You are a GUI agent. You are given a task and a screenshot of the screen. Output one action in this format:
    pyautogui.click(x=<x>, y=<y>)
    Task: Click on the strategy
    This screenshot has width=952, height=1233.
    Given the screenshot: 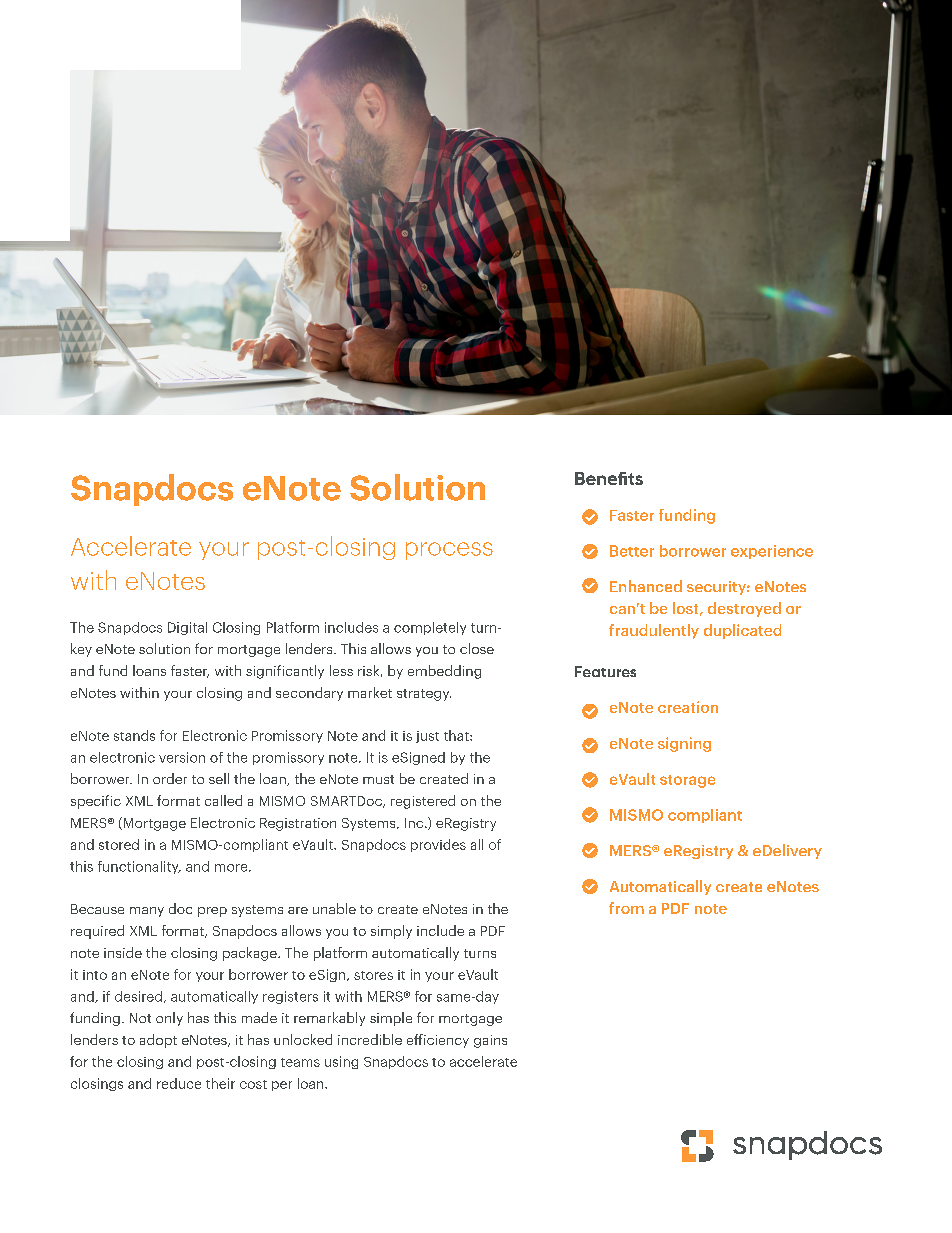 What is the action you would take?
    pyautogui.click(x=424, y=695)
